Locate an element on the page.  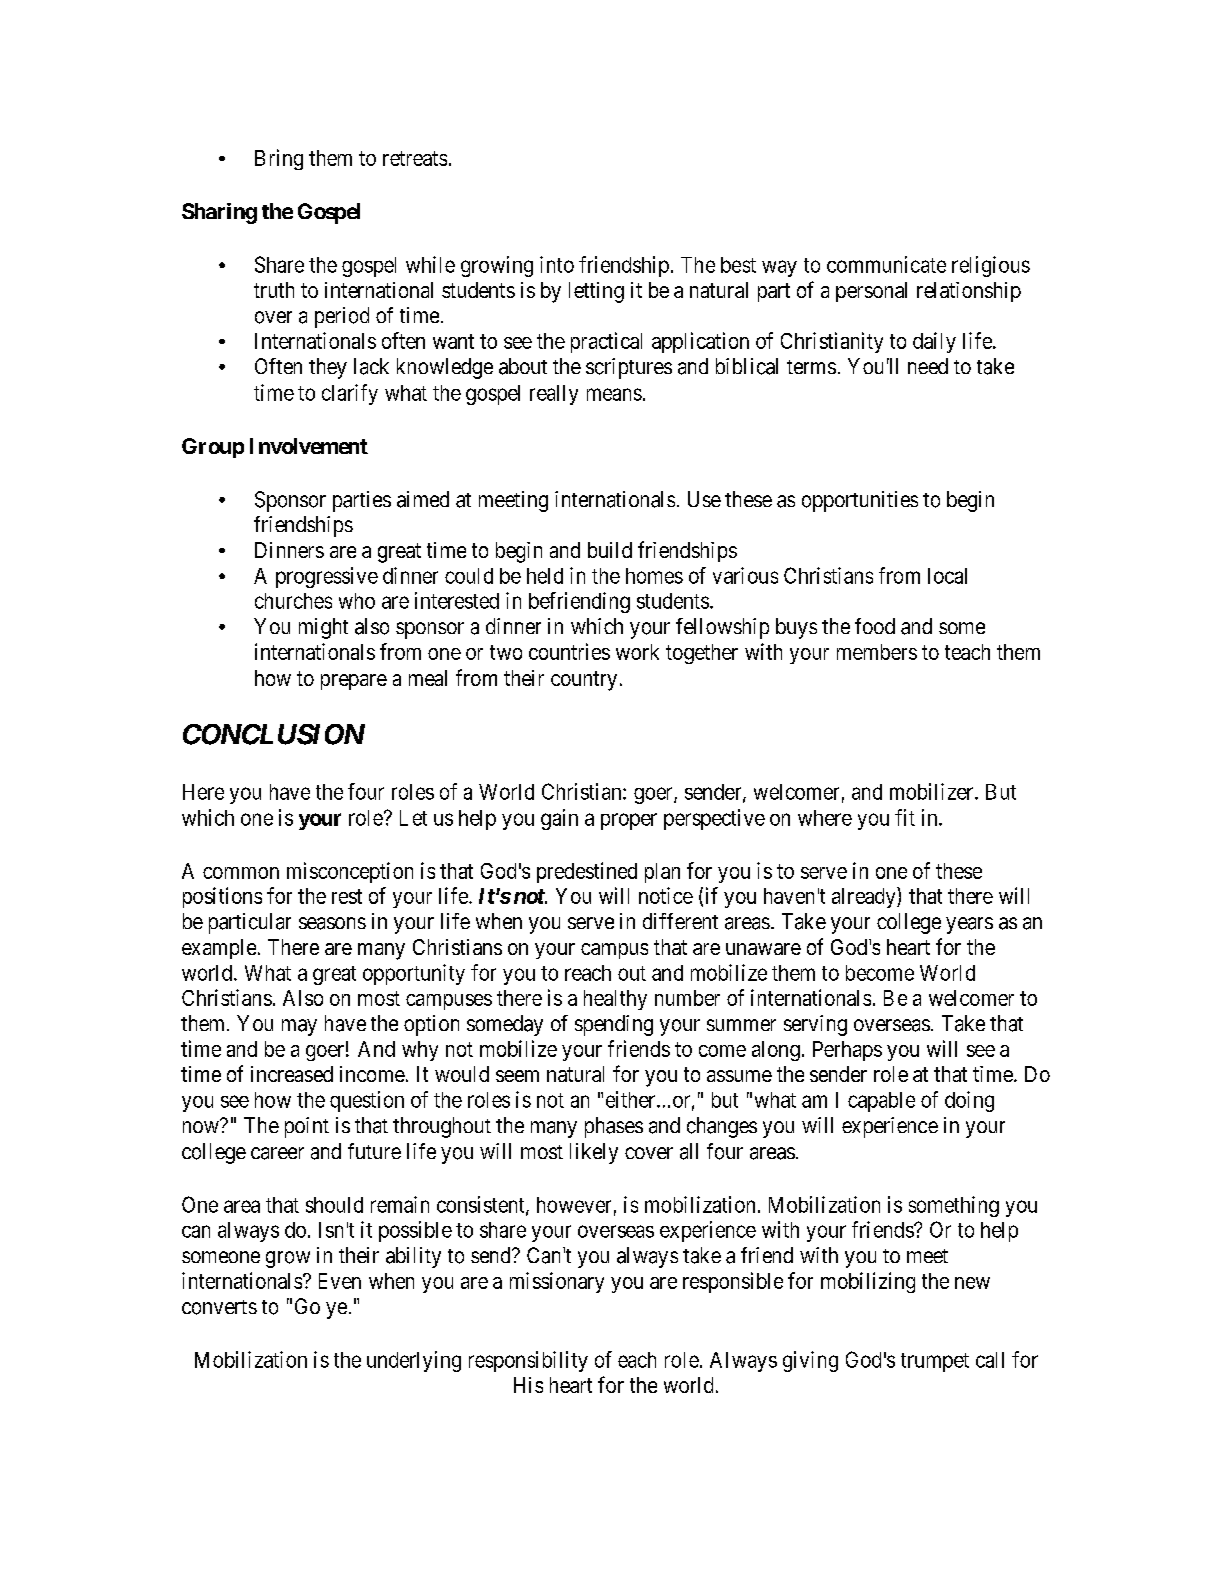
need is located at coordinates (928, 366).
